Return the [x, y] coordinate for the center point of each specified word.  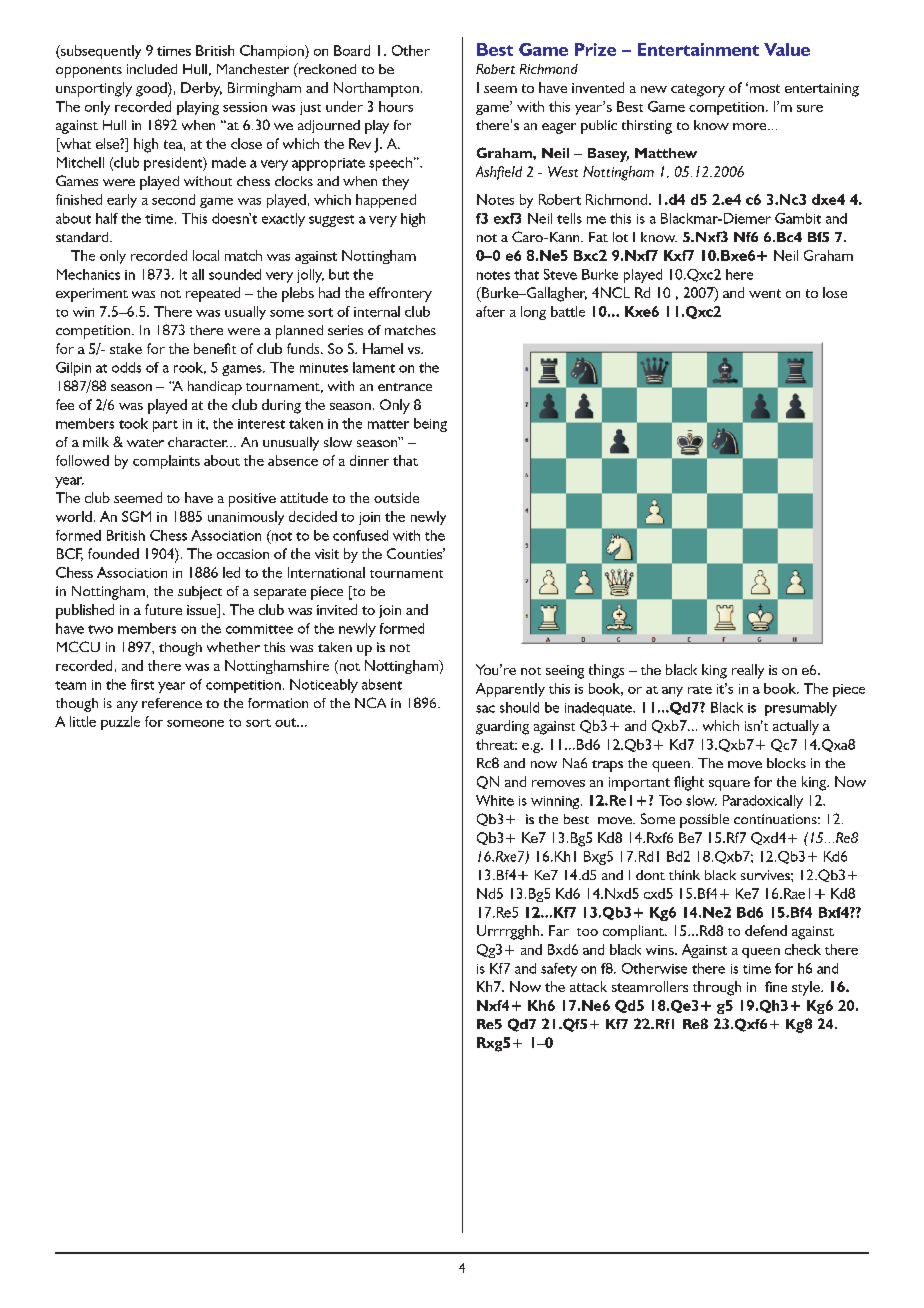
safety [559, 970]
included [152, 69]
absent [382, 684]
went [765, 293]
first [142, 684]
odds [126, 367]
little [83, 721]
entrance [405, 387]
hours [396, 106]
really [748, 671]
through [717, 988]
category [698, 90]
